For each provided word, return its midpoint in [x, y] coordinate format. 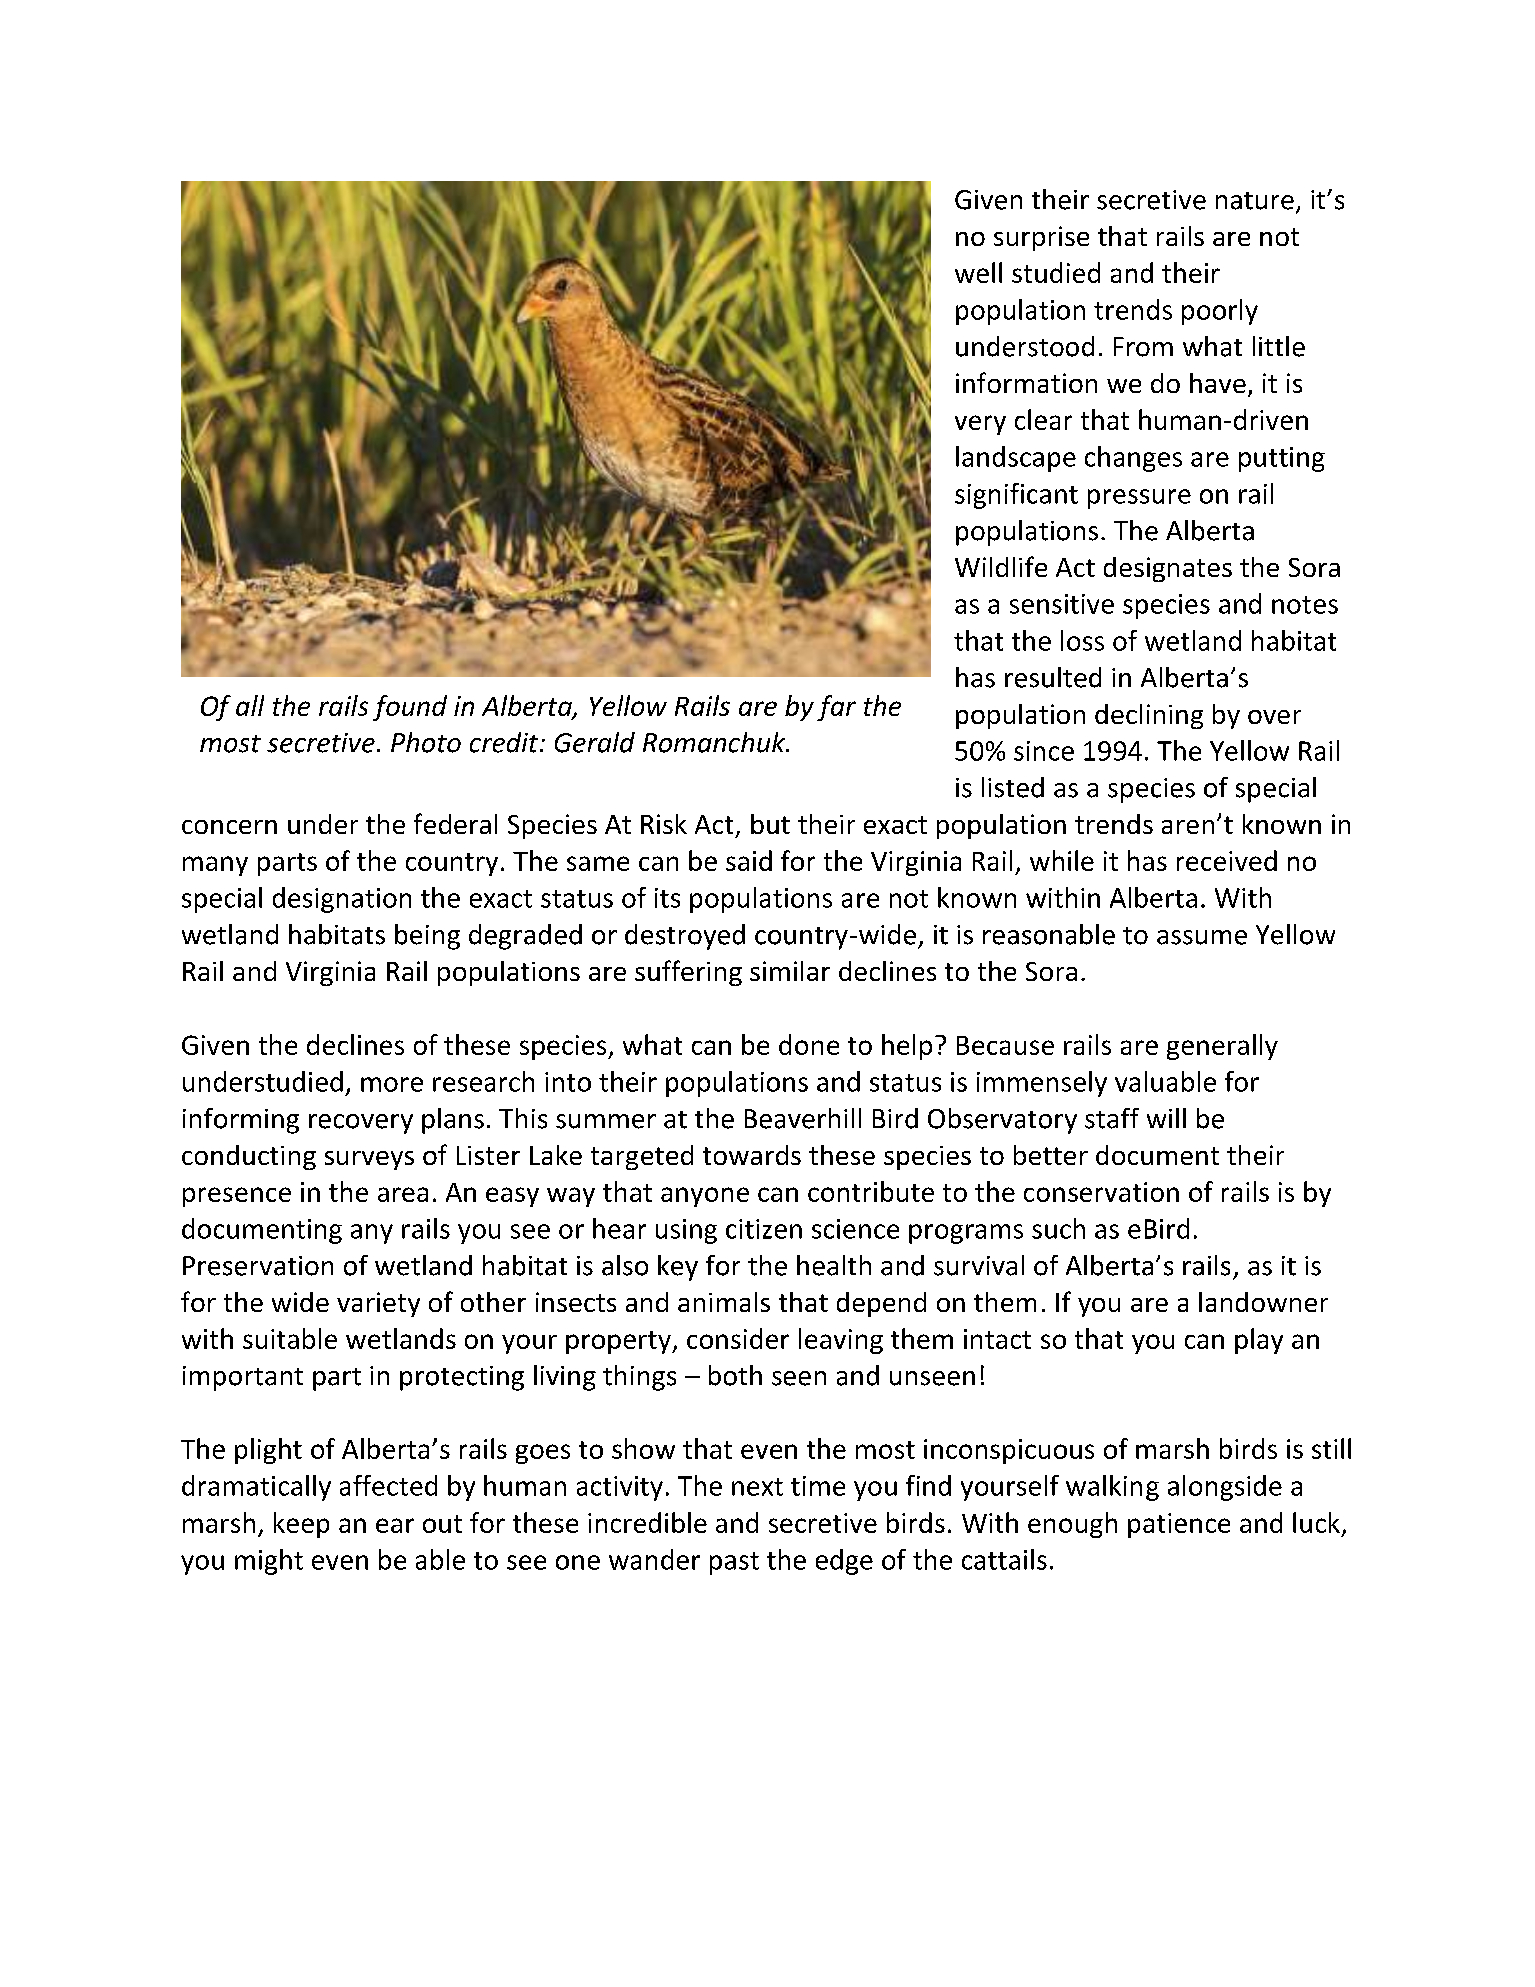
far [836, 708]
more [392, 1084]
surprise [1041, 238]
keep [301, 1525]
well [978, 272]
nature [1255, 201]
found [410, 708]
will [1166, 1118]
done [809, 1044]
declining [1149, 716]
